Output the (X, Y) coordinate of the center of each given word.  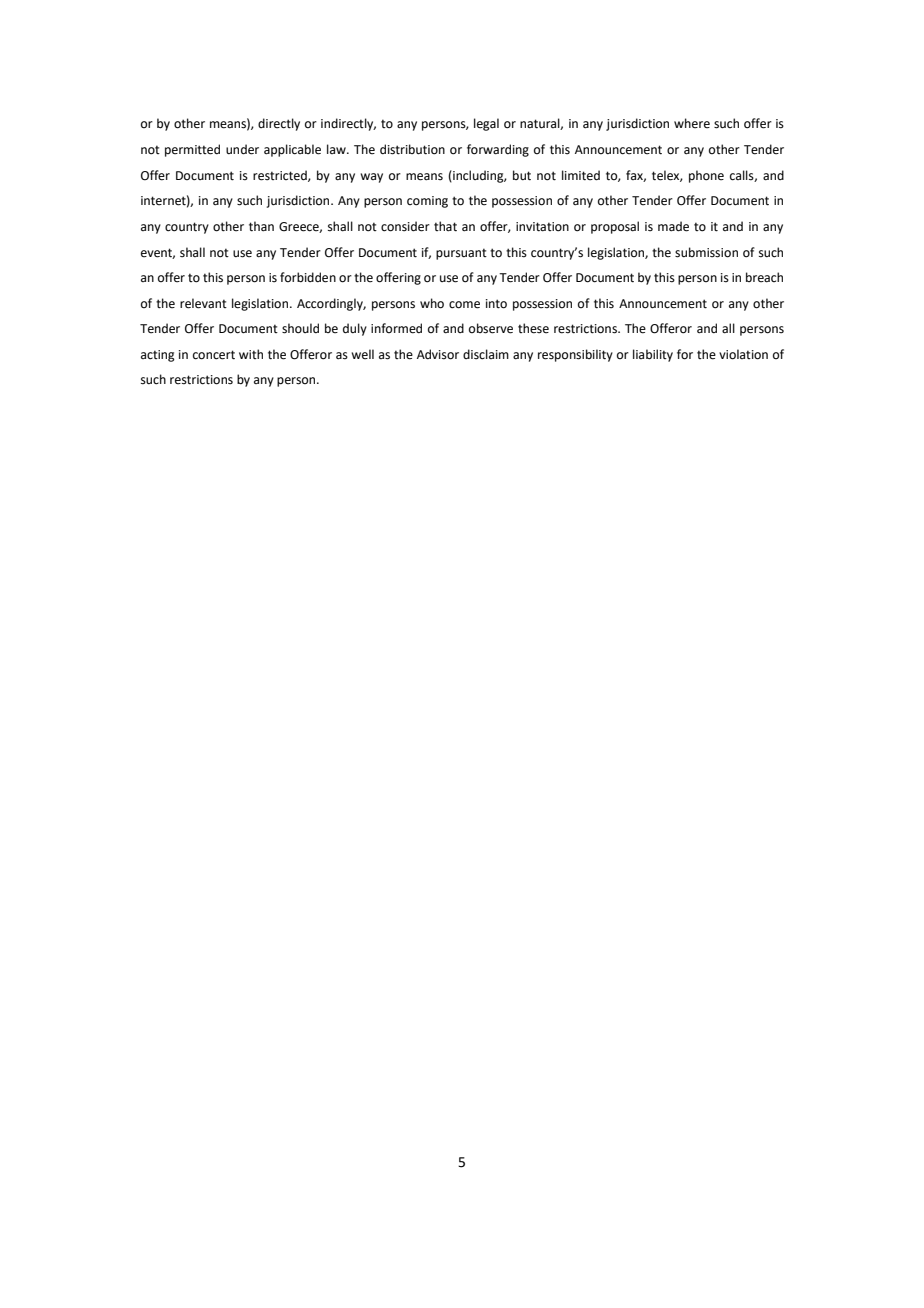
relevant (203, 303)
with (251, 354)
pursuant (461, 254)
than (261, 226)
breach (764, 277)
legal (486, 124)
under (242, 149)
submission (706, 252)
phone (706, 176)
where (692, 123)
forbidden (308, 277)
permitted (192, 150)
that (445, 226)
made (673, 226)
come (464, 305)
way (371, 178)
